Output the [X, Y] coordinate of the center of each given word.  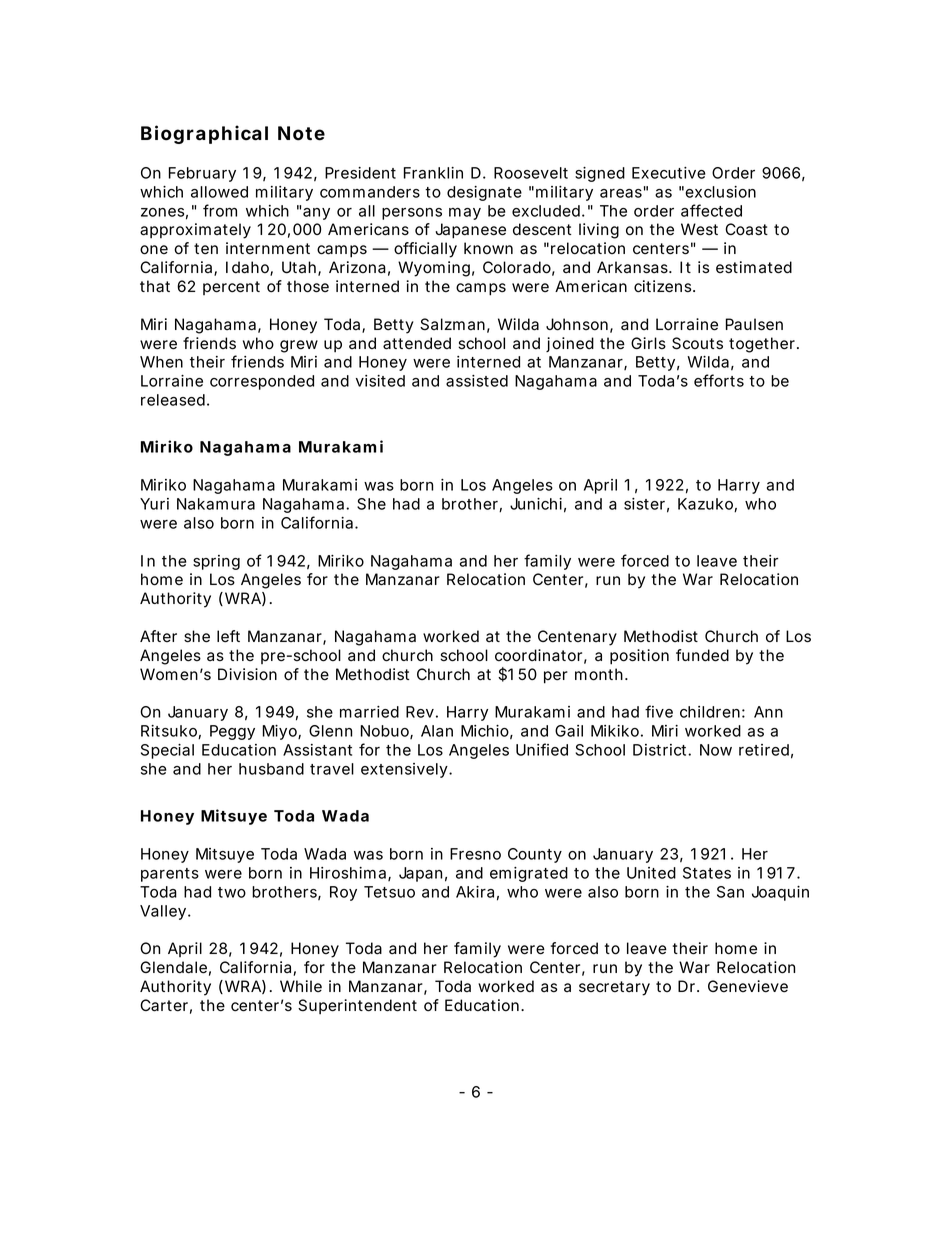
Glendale [173, 967]
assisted [477, 381]
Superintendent [357, 1006]
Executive [669, 173]
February [202, 174]
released [173, 400]
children [710, 712]
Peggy [232, 732]
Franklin [433, 173]
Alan [437, 731]
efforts [719, 380]
